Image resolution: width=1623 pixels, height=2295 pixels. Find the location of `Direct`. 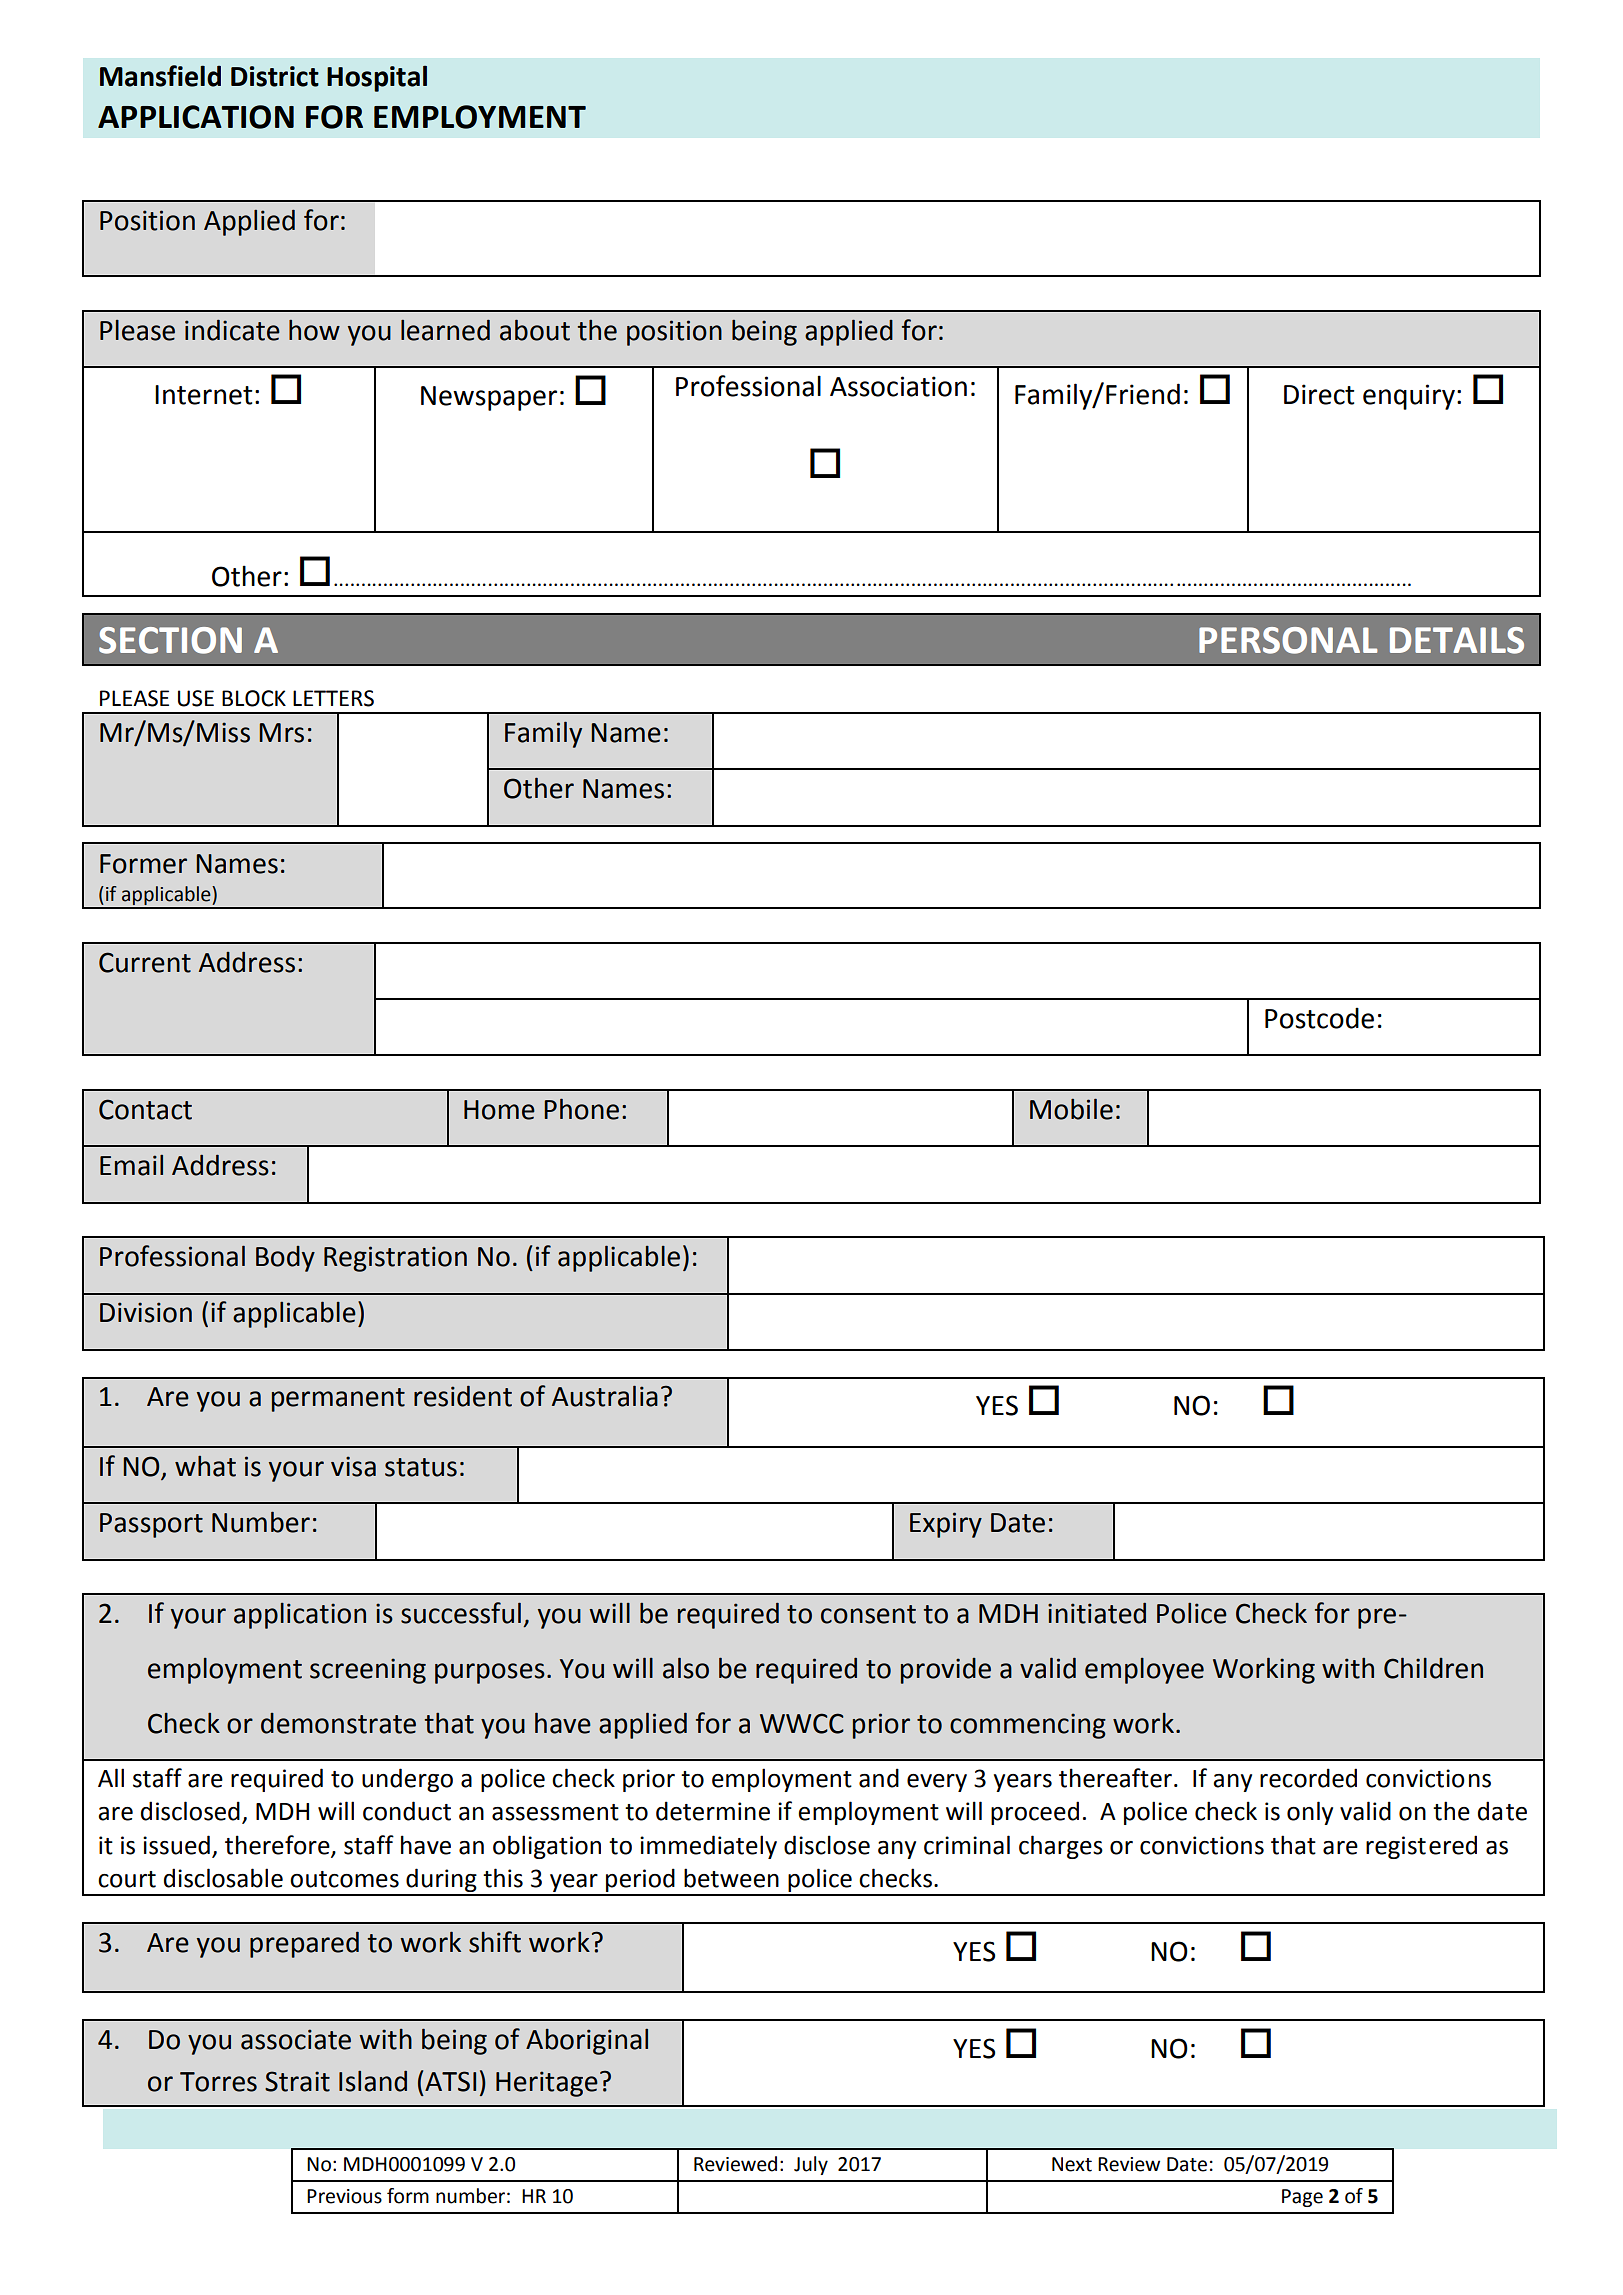

Direct is located at coordinates (1319, 394).
